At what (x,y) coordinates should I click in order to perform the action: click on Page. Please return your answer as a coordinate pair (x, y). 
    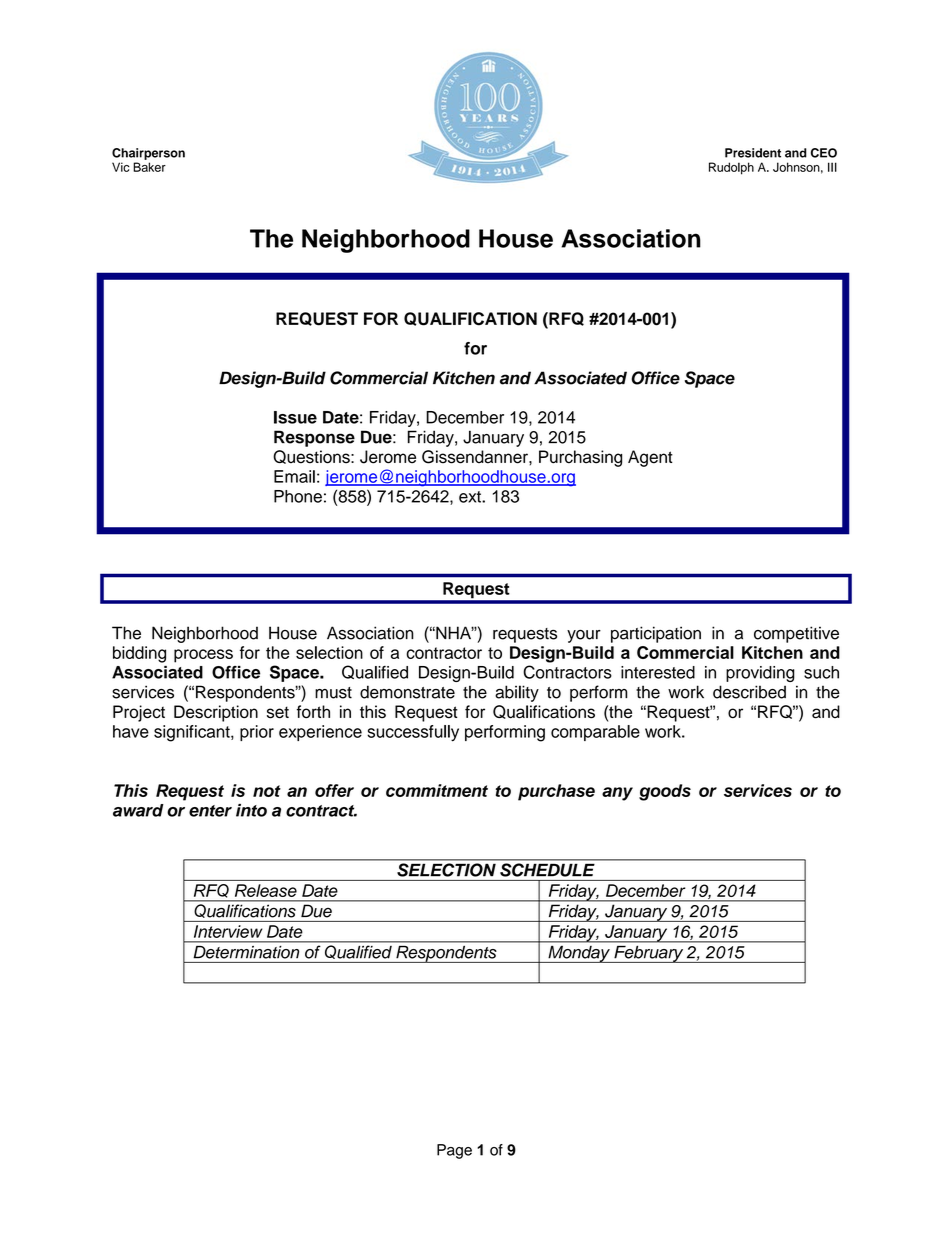
    Looking at the image, I should click on (454, 1151).
